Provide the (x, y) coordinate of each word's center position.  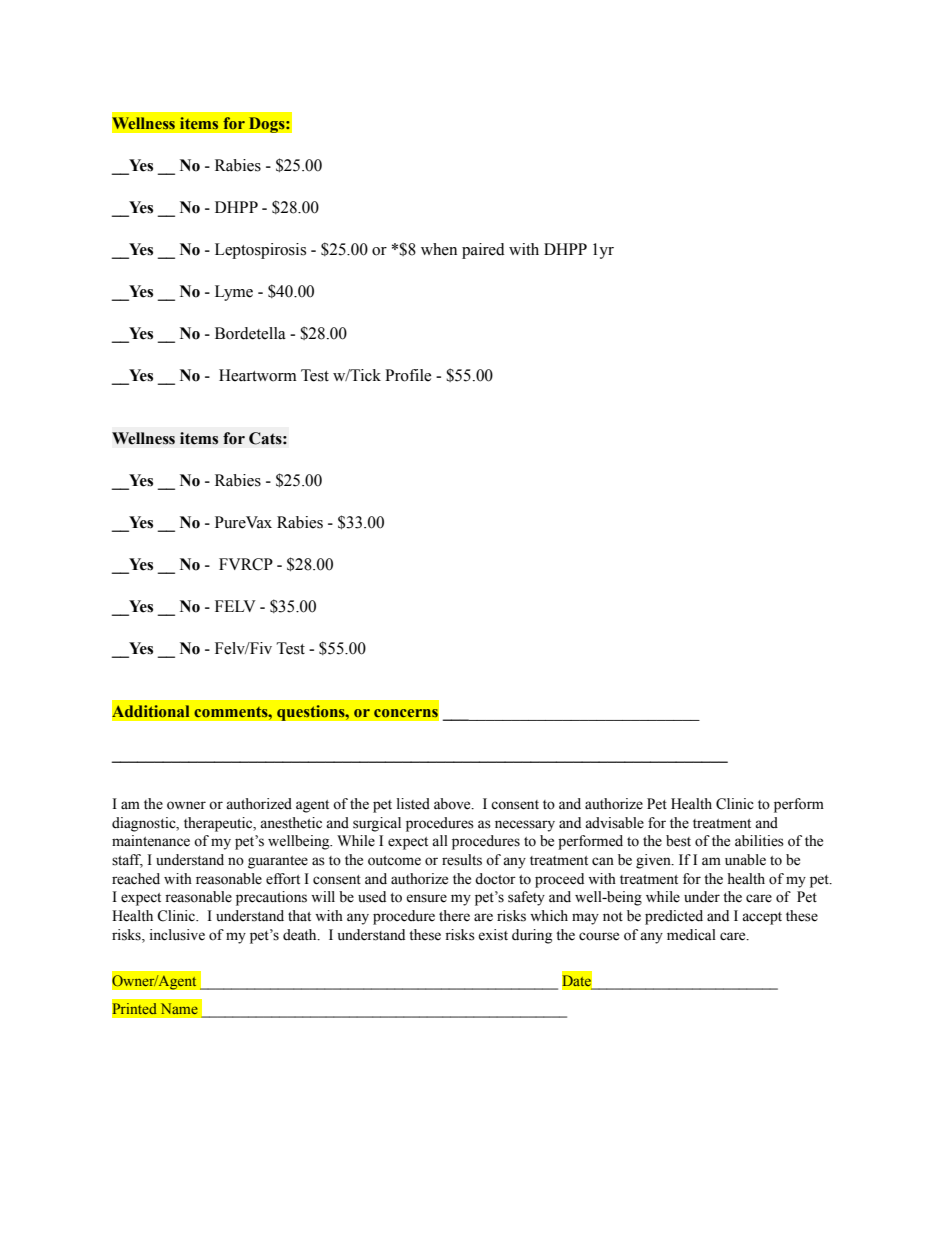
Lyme (234, 293)
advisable (614, 823)
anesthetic (291, 823)
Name (179, 1008)
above (453, 804)
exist (493, 935)
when (439, 249)
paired (483, 251)
